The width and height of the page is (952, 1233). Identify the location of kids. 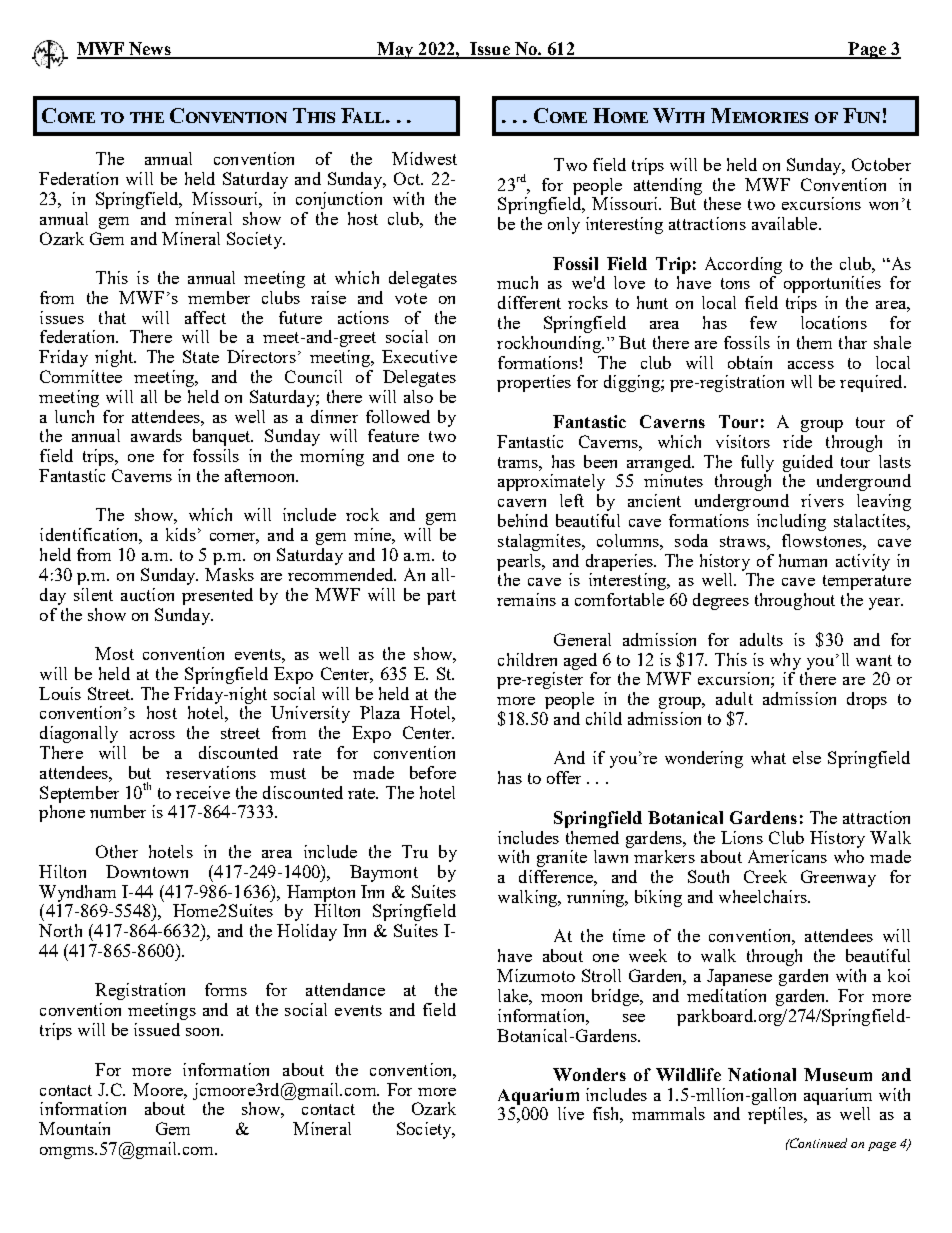
(181, 534).
